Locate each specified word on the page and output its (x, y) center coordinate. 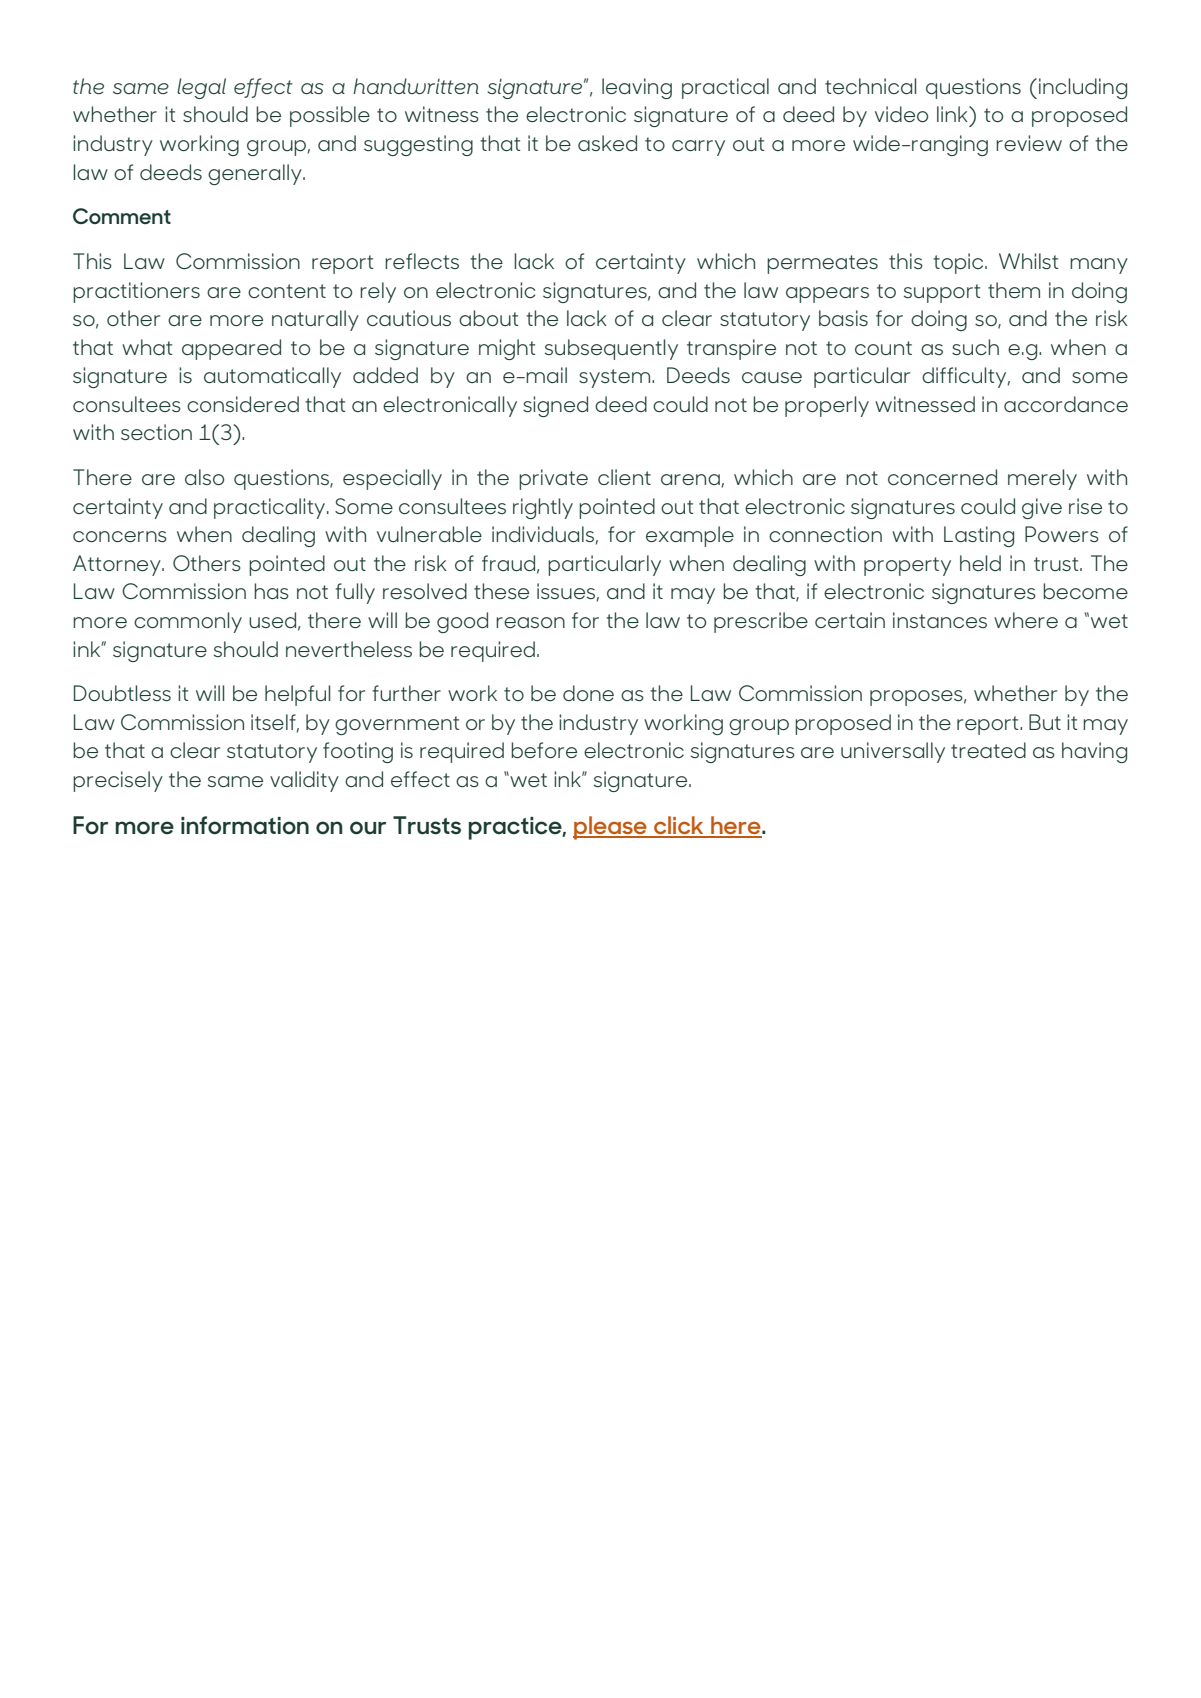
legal (201, 88)
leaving (637, 88)
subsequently (611, 349)
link (953, 114)
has (271, 591)
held (980, 563)
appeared (231, 349)
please (611, 828)
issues (566, 591)
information (245, 825)
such (975, 347)
